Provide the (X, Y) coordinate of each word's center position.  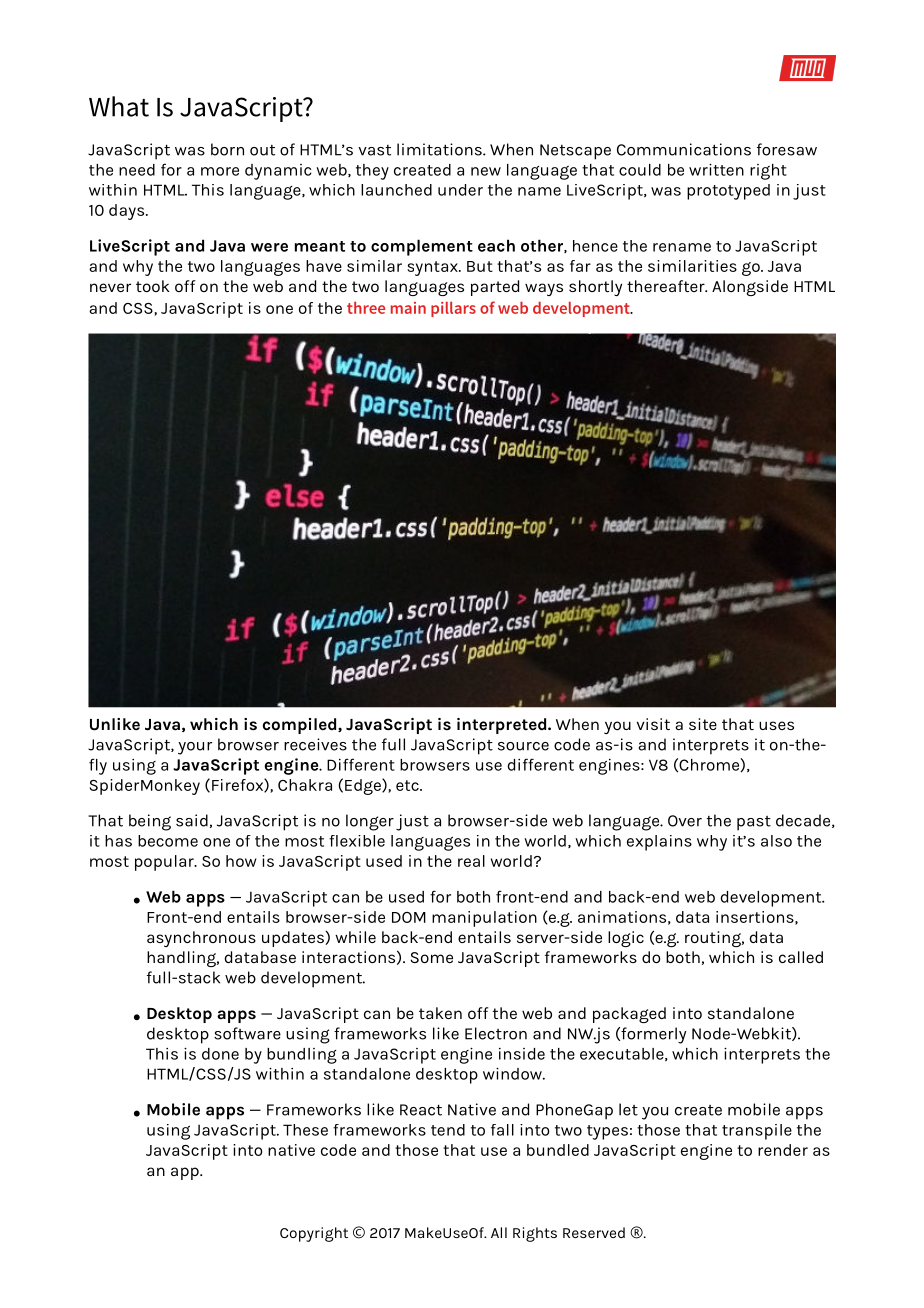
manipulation (484, 919)
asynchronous (201, 939)
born (227, 149)
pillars (453, 309)
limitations (440, 149)
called (801, 957)
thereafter (667, 286)
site (703, 724)
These (305, 1130)
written (716, 169)
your (195, 748)
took (153, 286)
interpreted (503, 726)
